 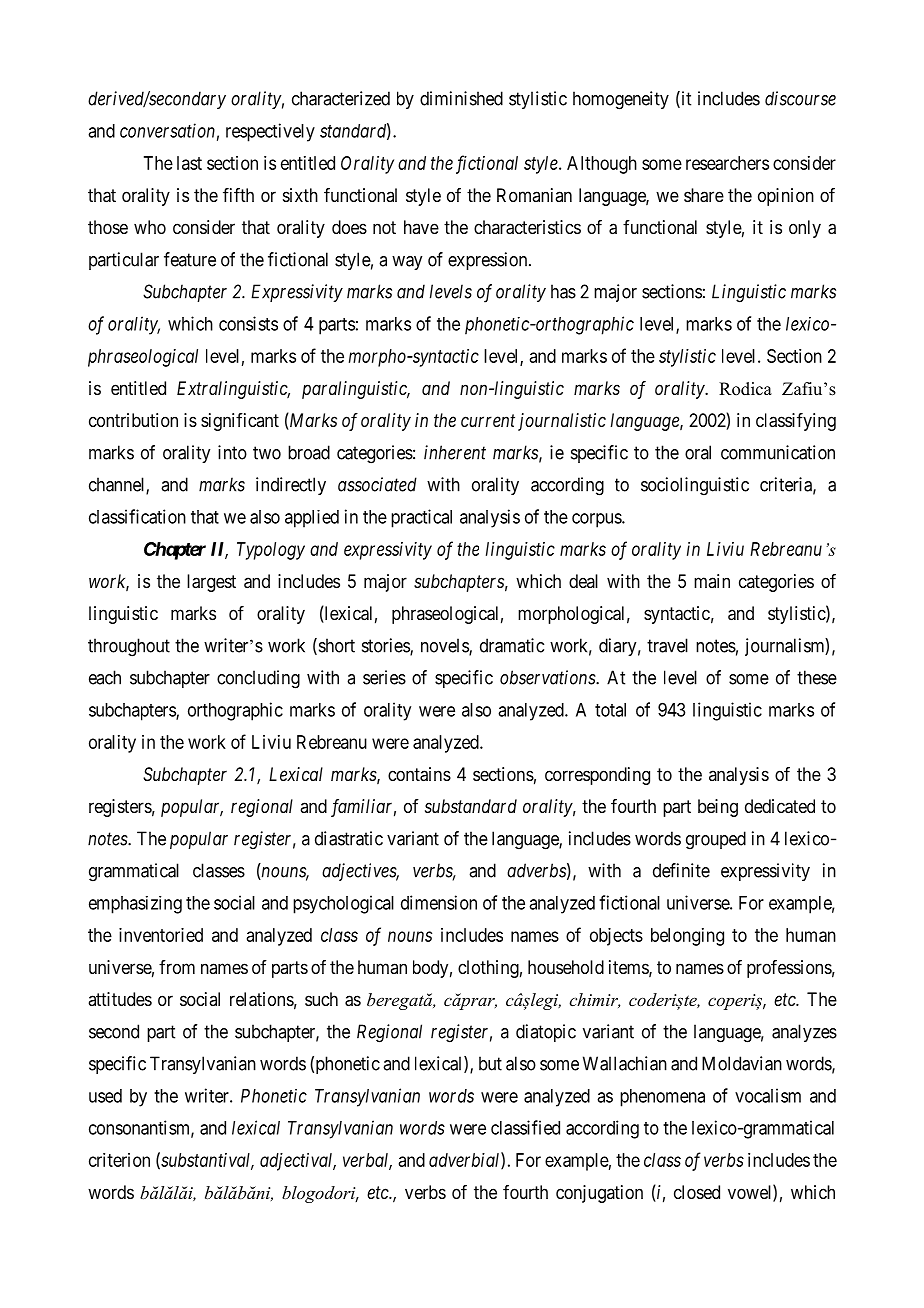 What do you see at coordinates (455, 452) in the image?
I see `inherent` at bounding box center [455, 452].
